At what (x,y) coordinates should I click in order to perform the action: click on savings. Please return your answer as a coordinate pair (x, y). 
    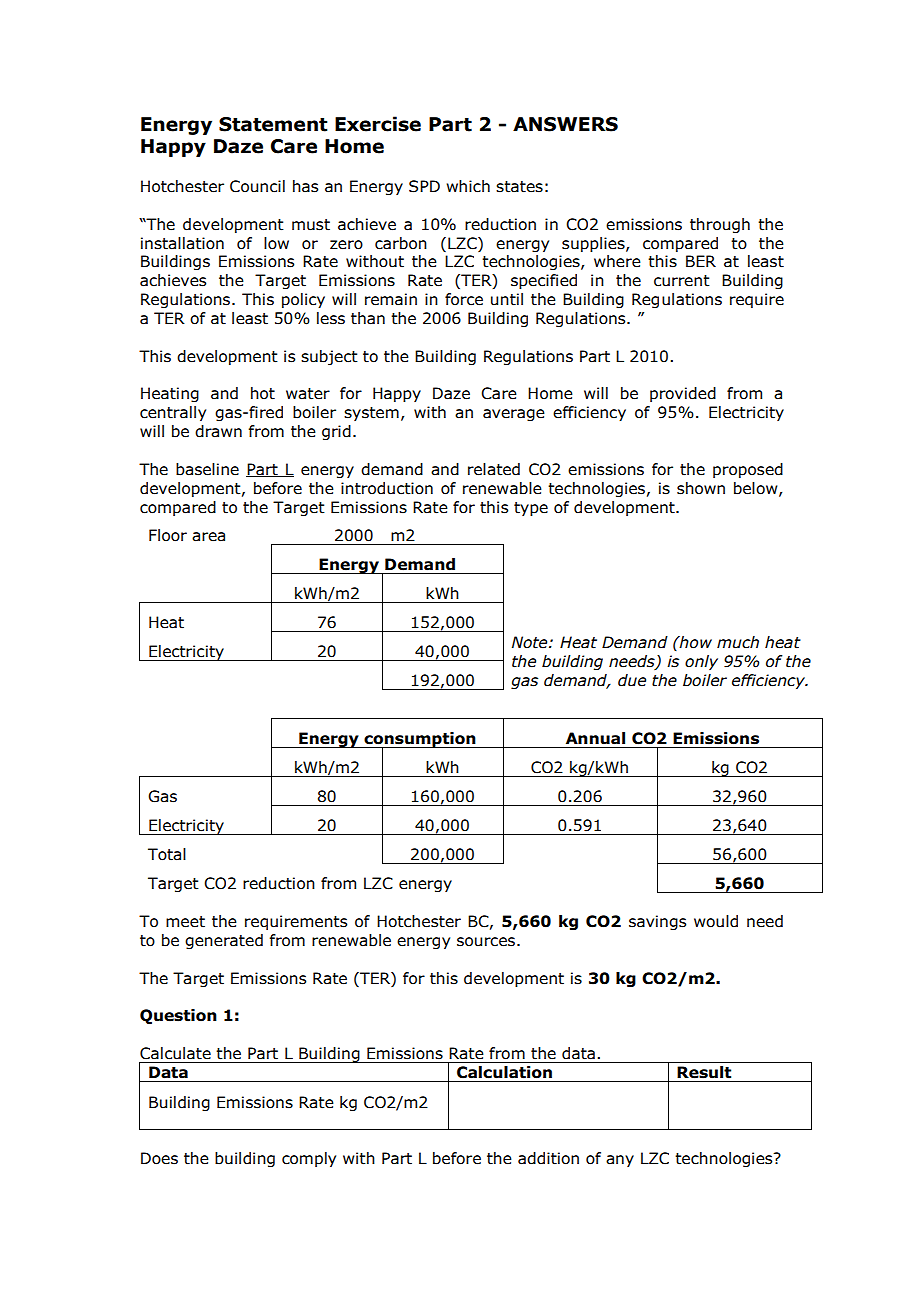
    Looking at the image, I should click on (657, 922).
